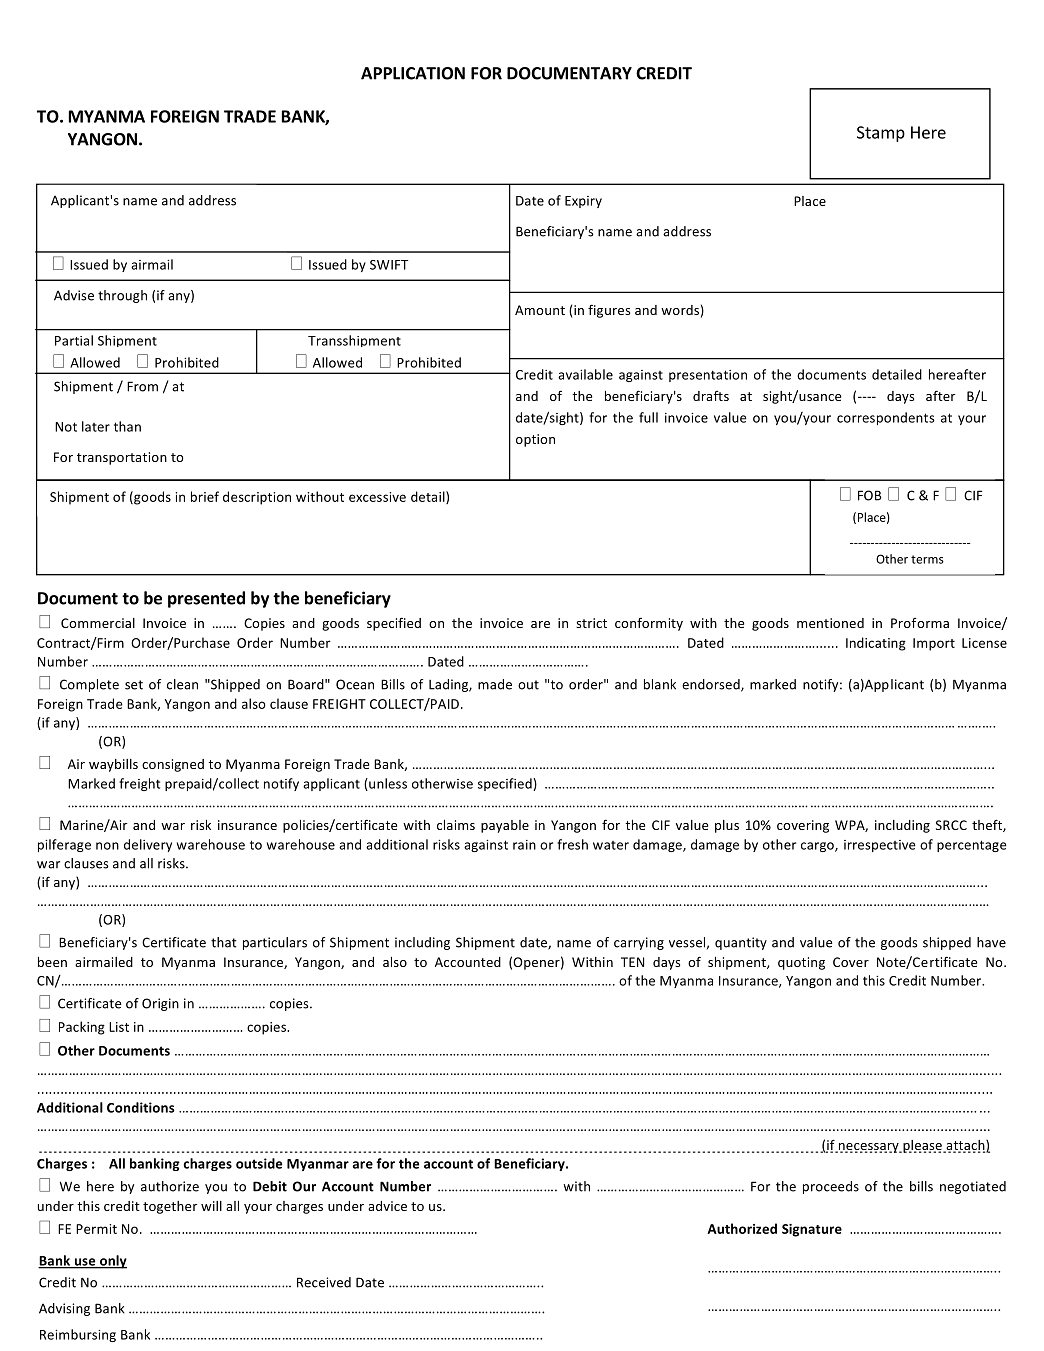  I want to click on clean, so click(182, 684).
